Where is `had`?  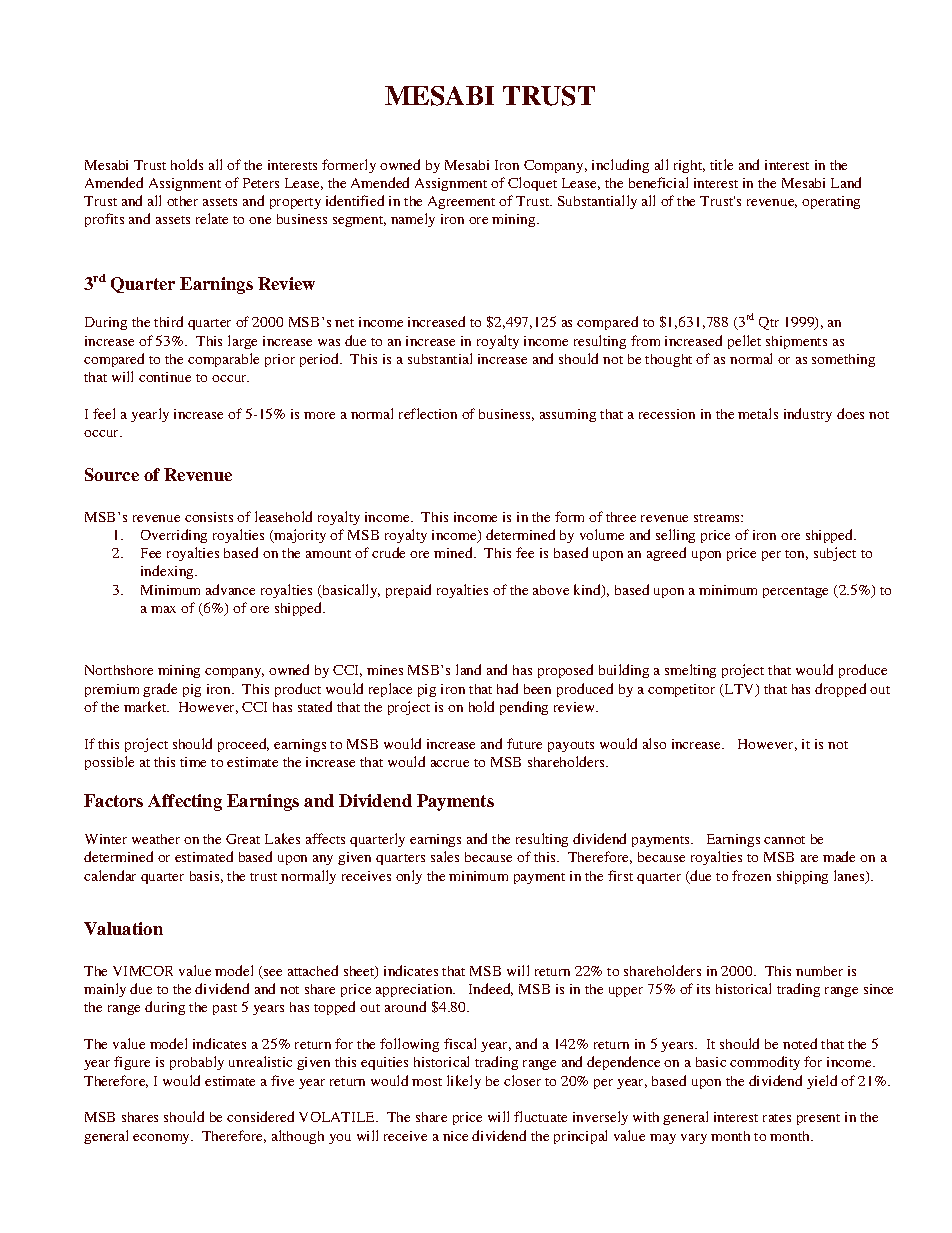 had is located at coordinates (507, 688).
